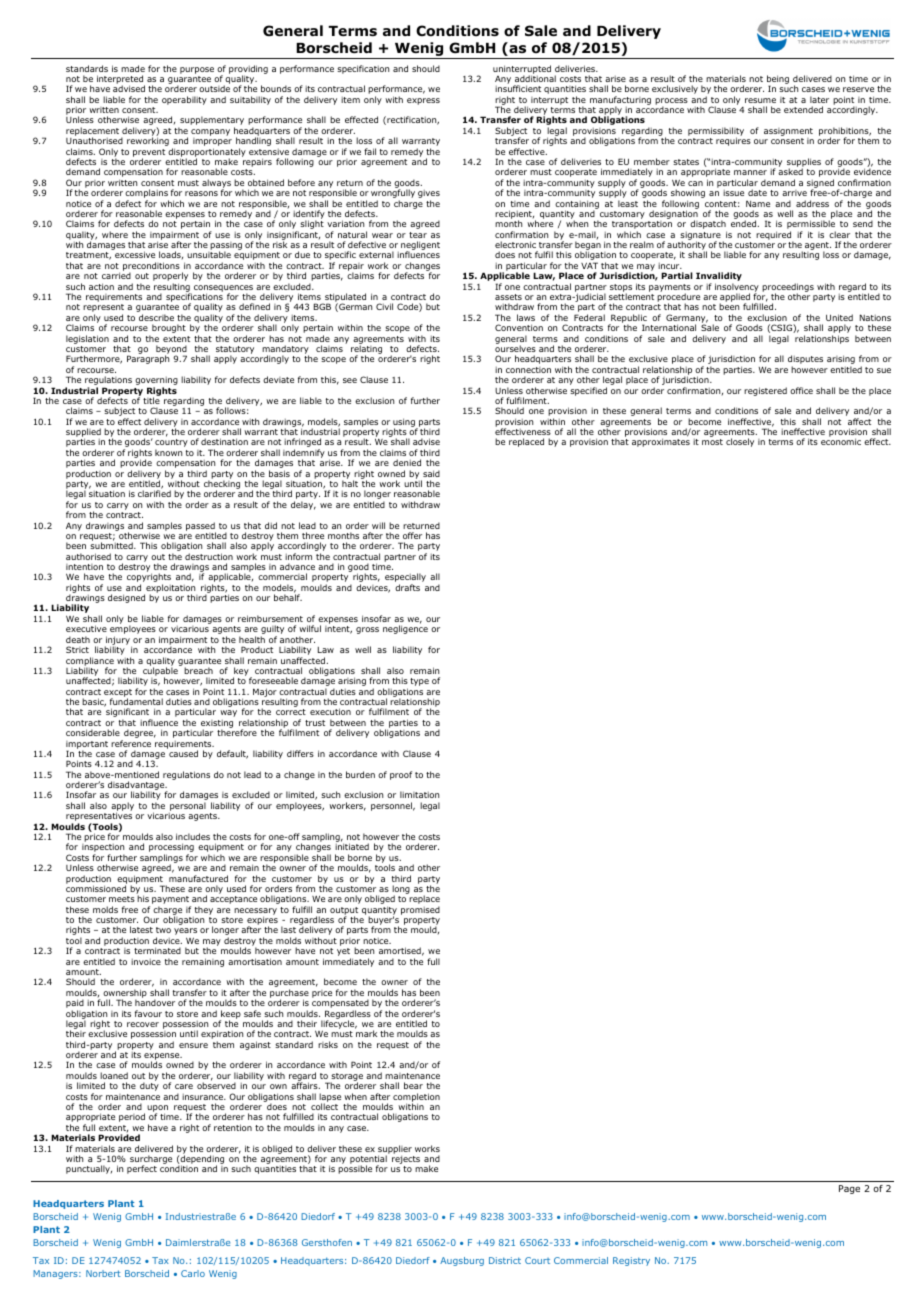 Image resolution: width=924 pixels, height=1308 pixels. I want to click on Court, so click(537, 1260).
